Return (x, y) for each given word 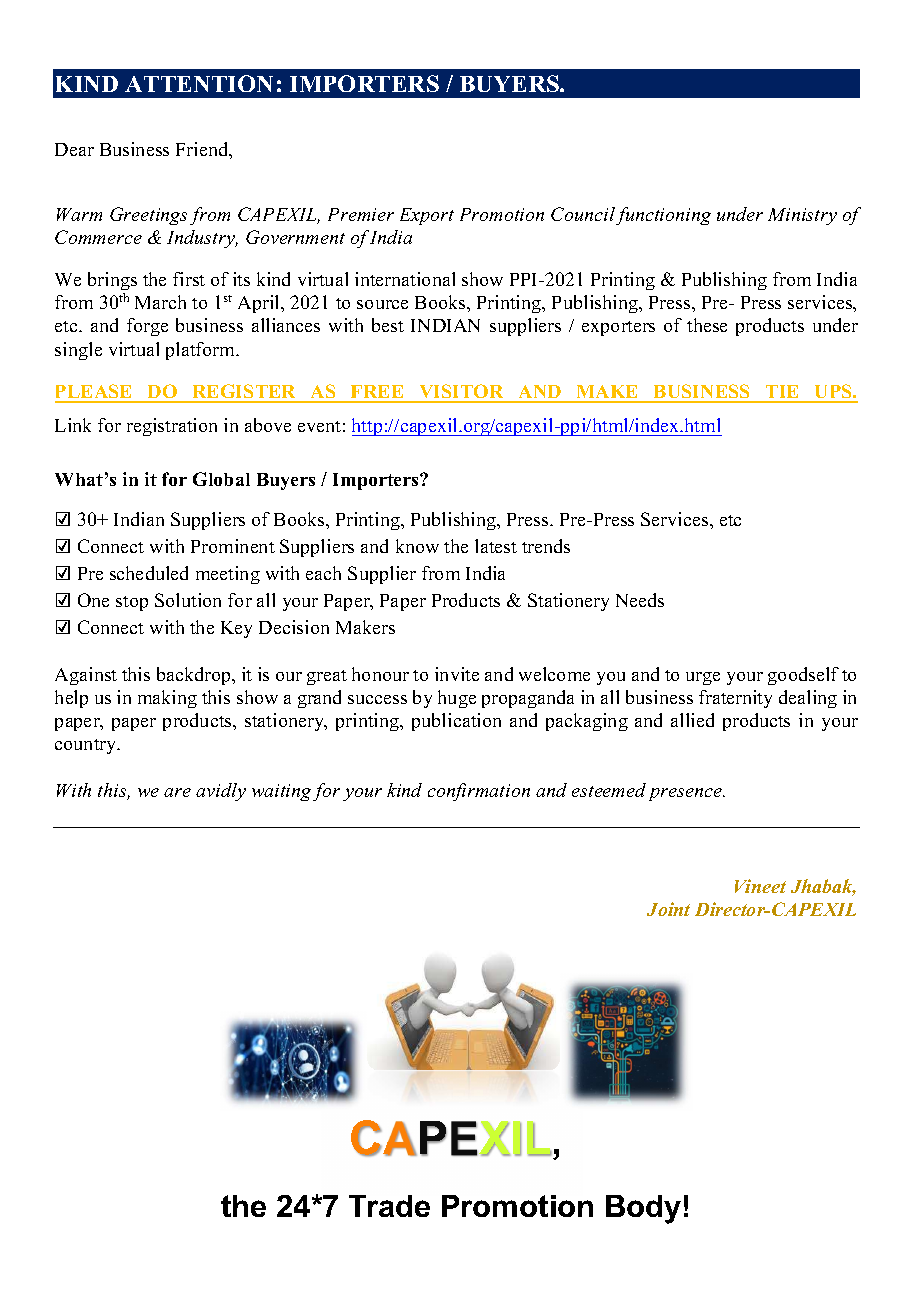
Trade (389, 1206)
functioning (663, 216)
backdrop (195, 676)
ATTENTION (199, 83)
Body (643, 1209)
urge (703, 678)
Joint (668, 909)
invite (457, 674)
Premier (361, 214)
